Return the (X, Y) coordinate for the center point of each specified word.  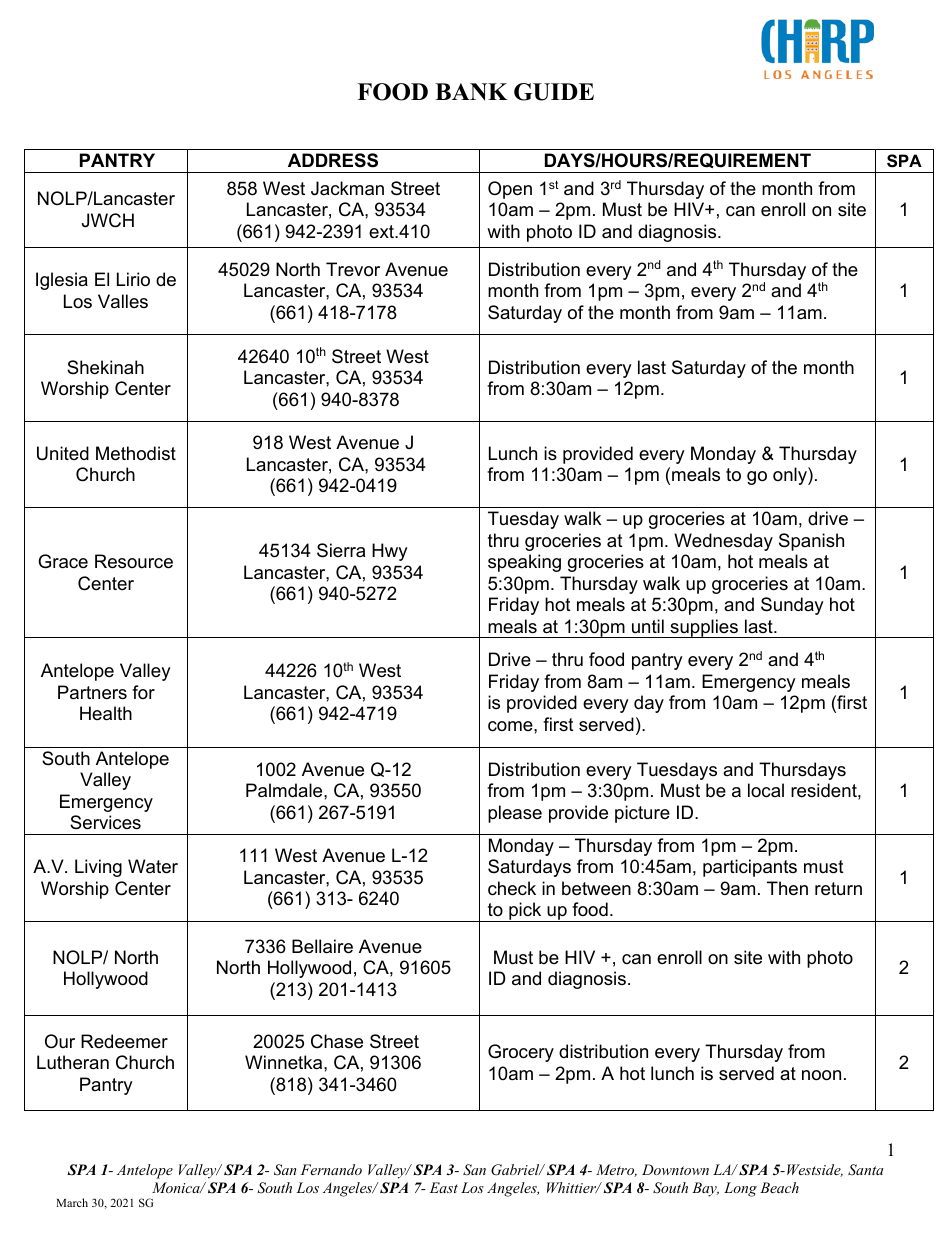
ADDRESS (333, 160)
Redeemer (124, 1041)
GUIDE (554, 92)
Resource (134, 561)
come (511, 726)
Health (106, 713)
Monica (177, 1187)
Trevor (353, 269)
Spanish (811, 542)
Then (787, 888)
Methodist (136, 453)
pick (525, 912)
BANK (471, 92)
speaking (524, 563)
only (791, 476)
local (766, 790)
